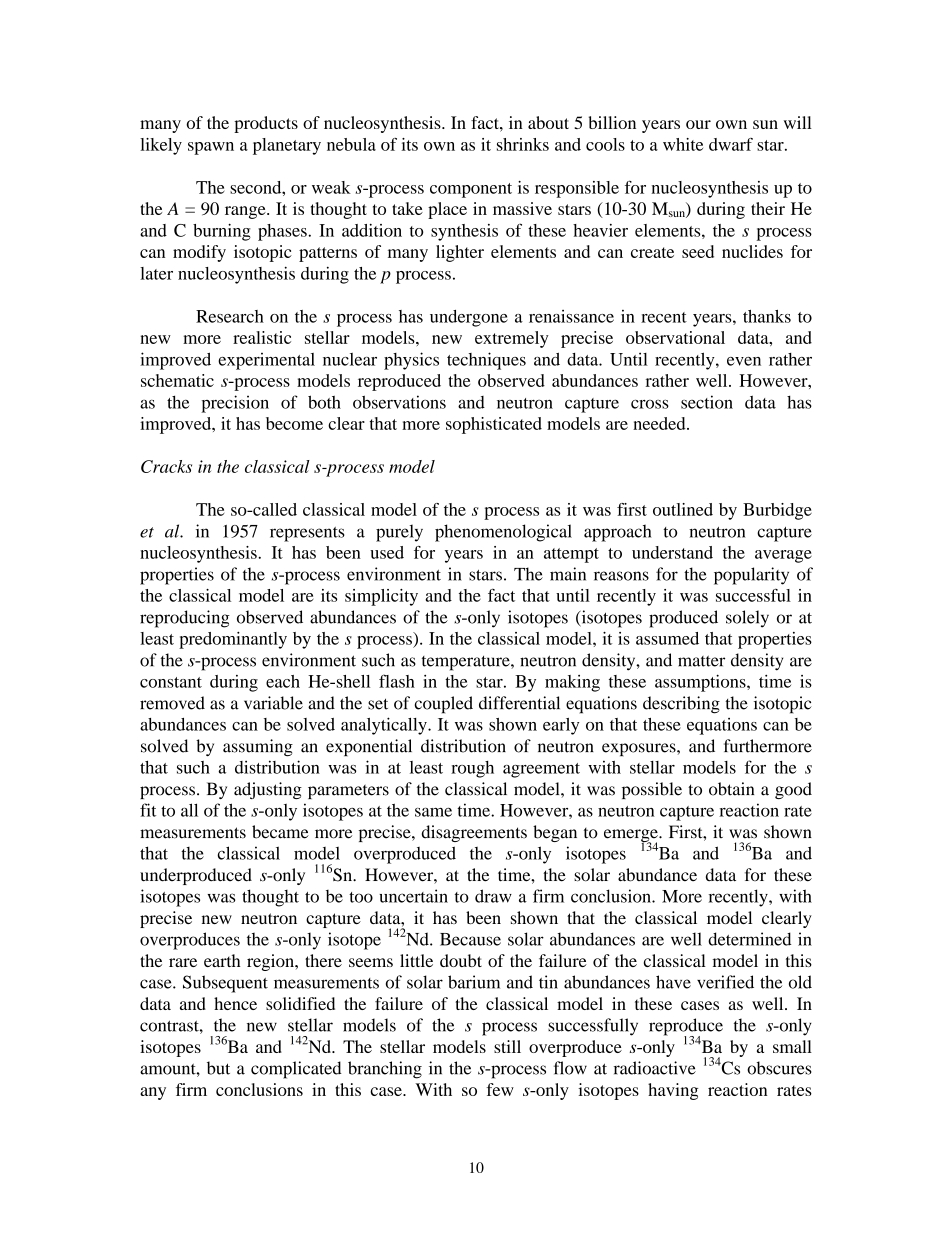 This document has width=952, height=1233. What do you see at coordinates (235, 404) in the document?
I see `precision` at bounding box center [235, 404].
